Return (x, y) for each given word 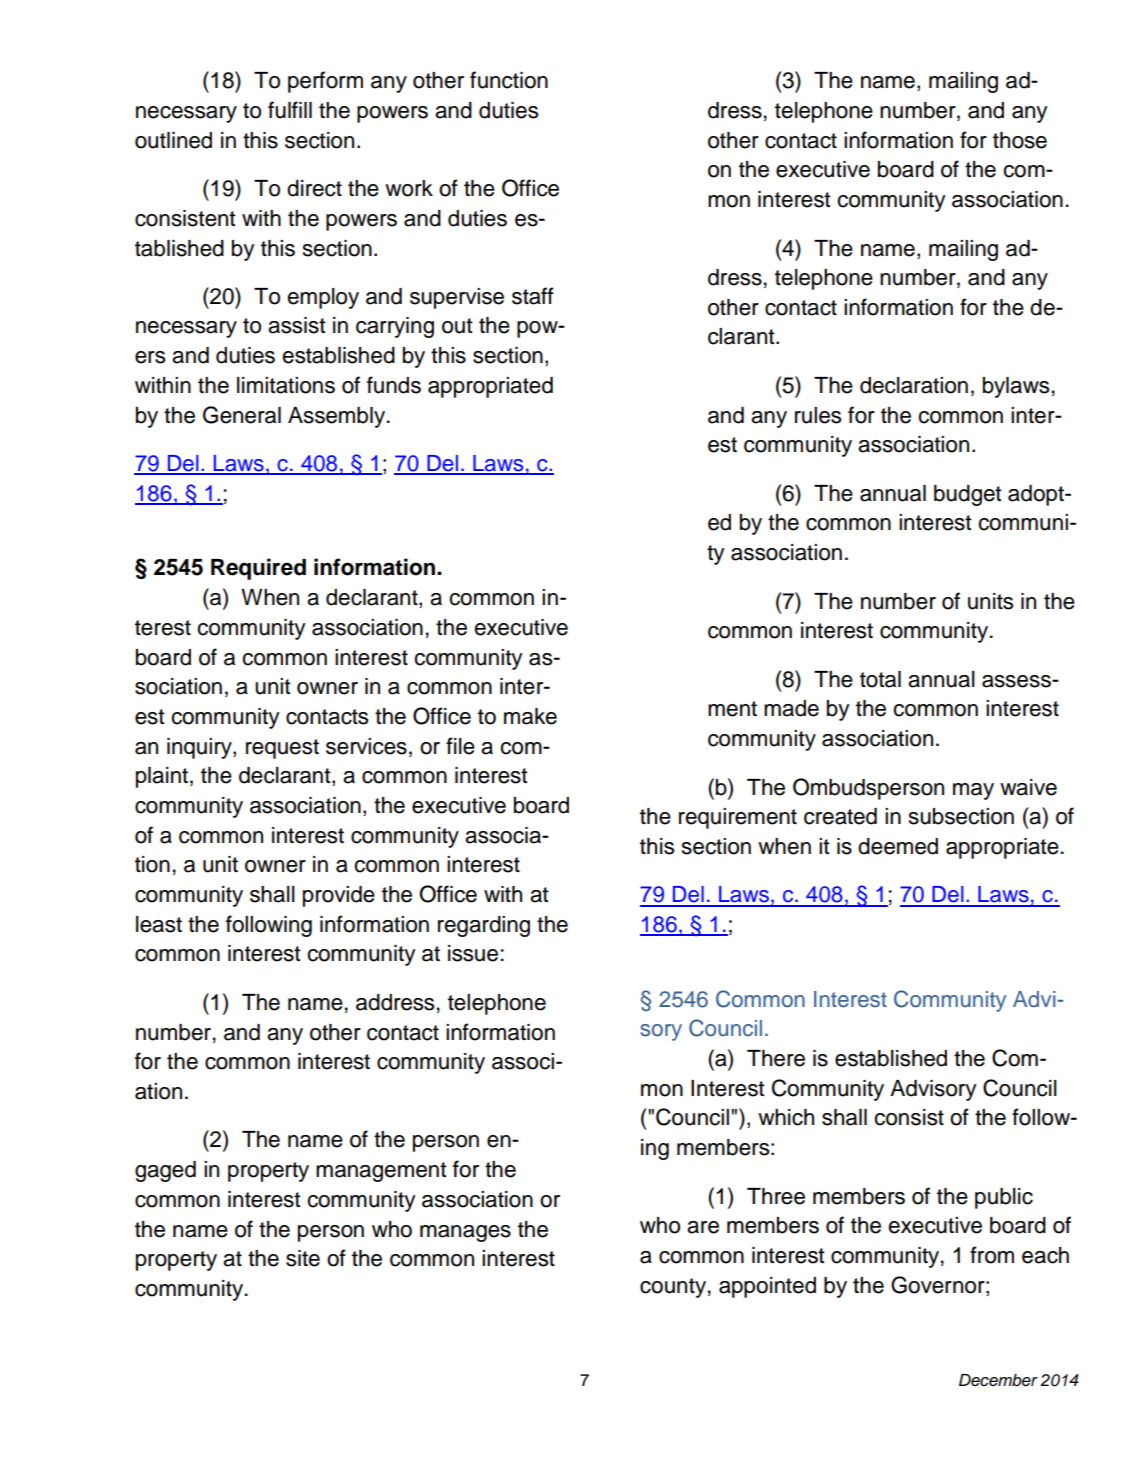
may (973, 791)
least (159, 924)
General (242, 415)
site (303, 1258)
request (282, 749)
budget (968, 495)
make (530, 716)
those (1020, 140)
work (409, 188)
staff (533, 296)
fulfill (290, 110)
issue (473, 953)
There (776, 1058)
